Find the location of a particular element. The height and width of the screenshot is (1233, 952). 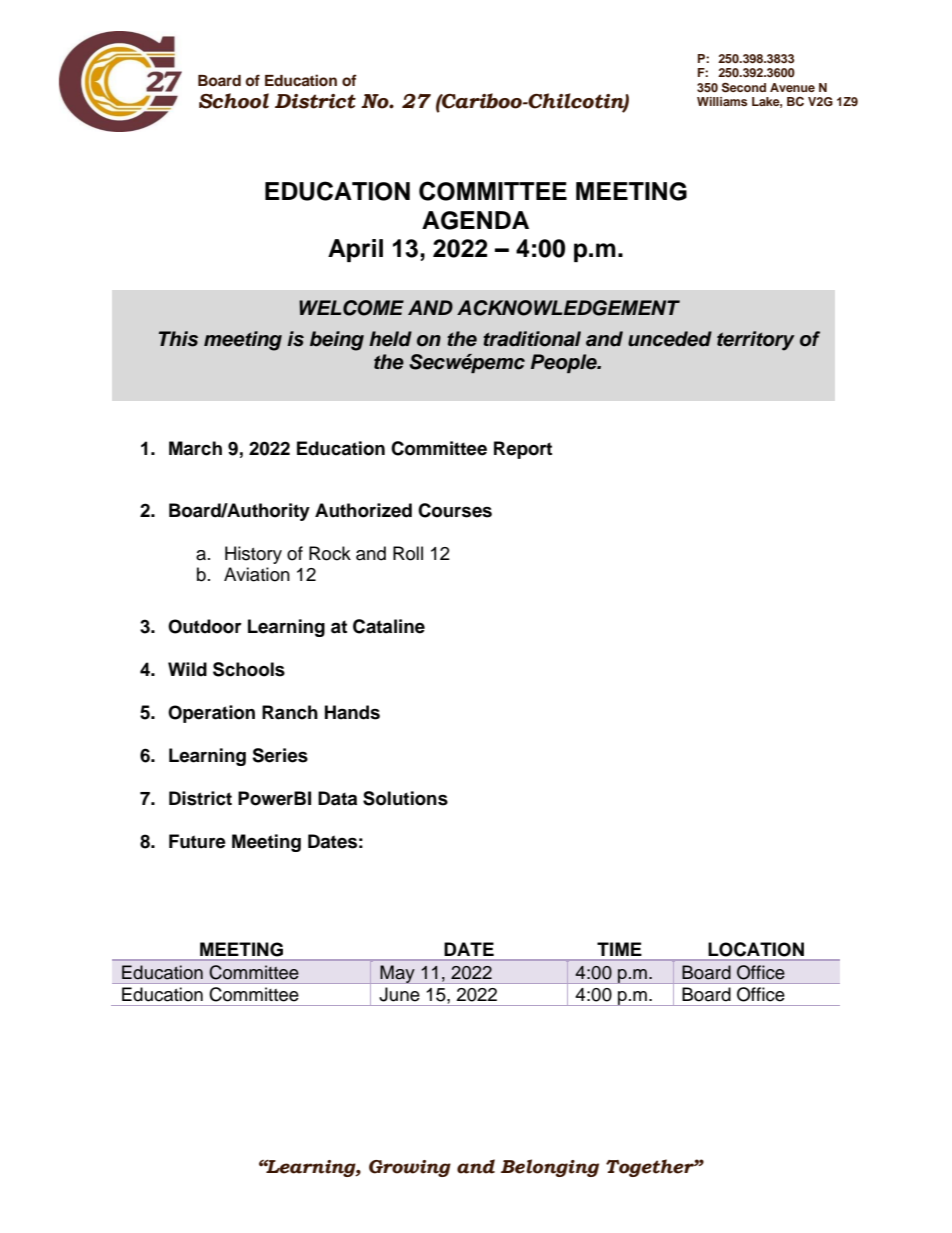

Courses is located at coordinates (455, 510).
